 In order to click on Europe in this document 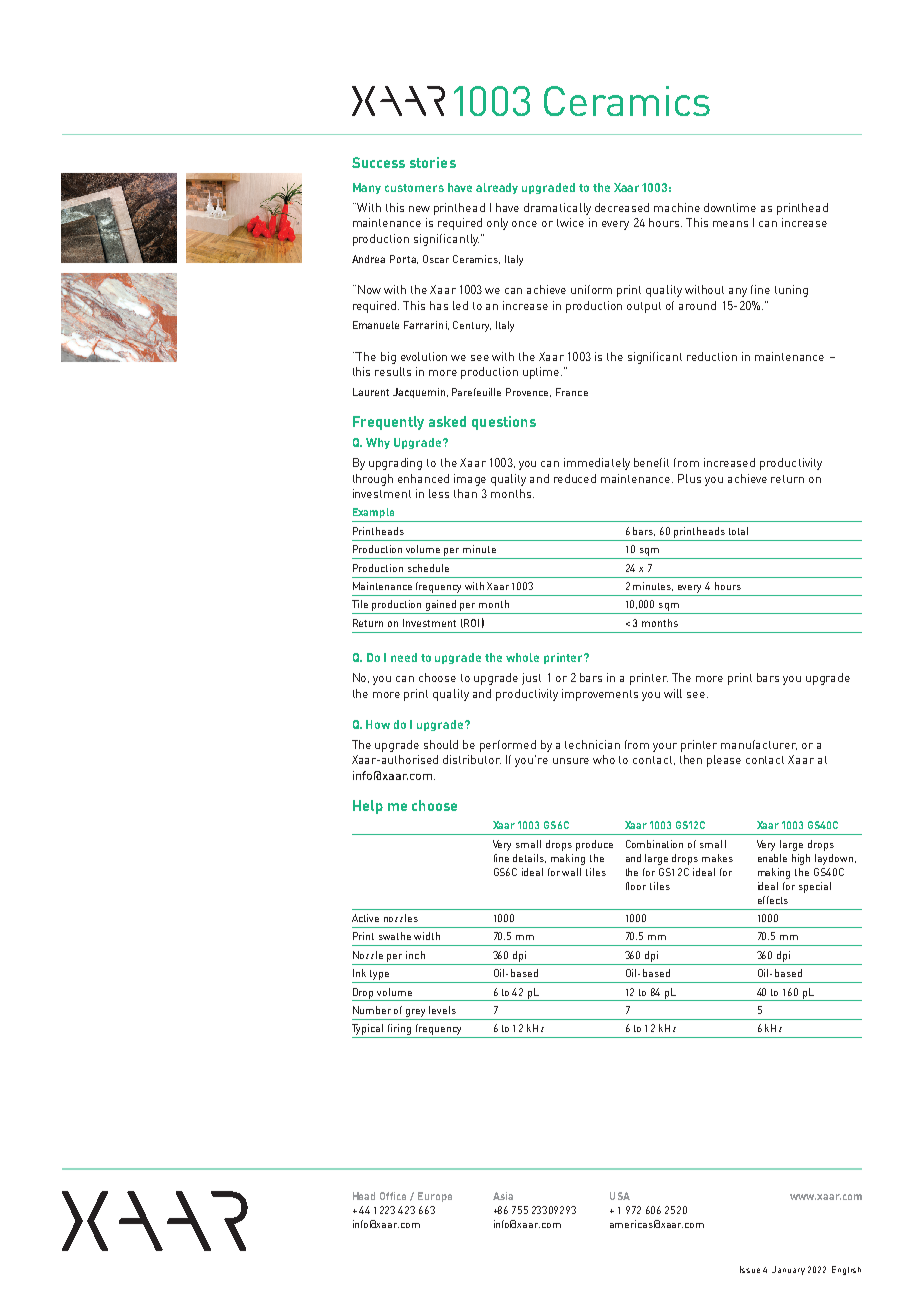, I will do `click(435, 1197)`.
